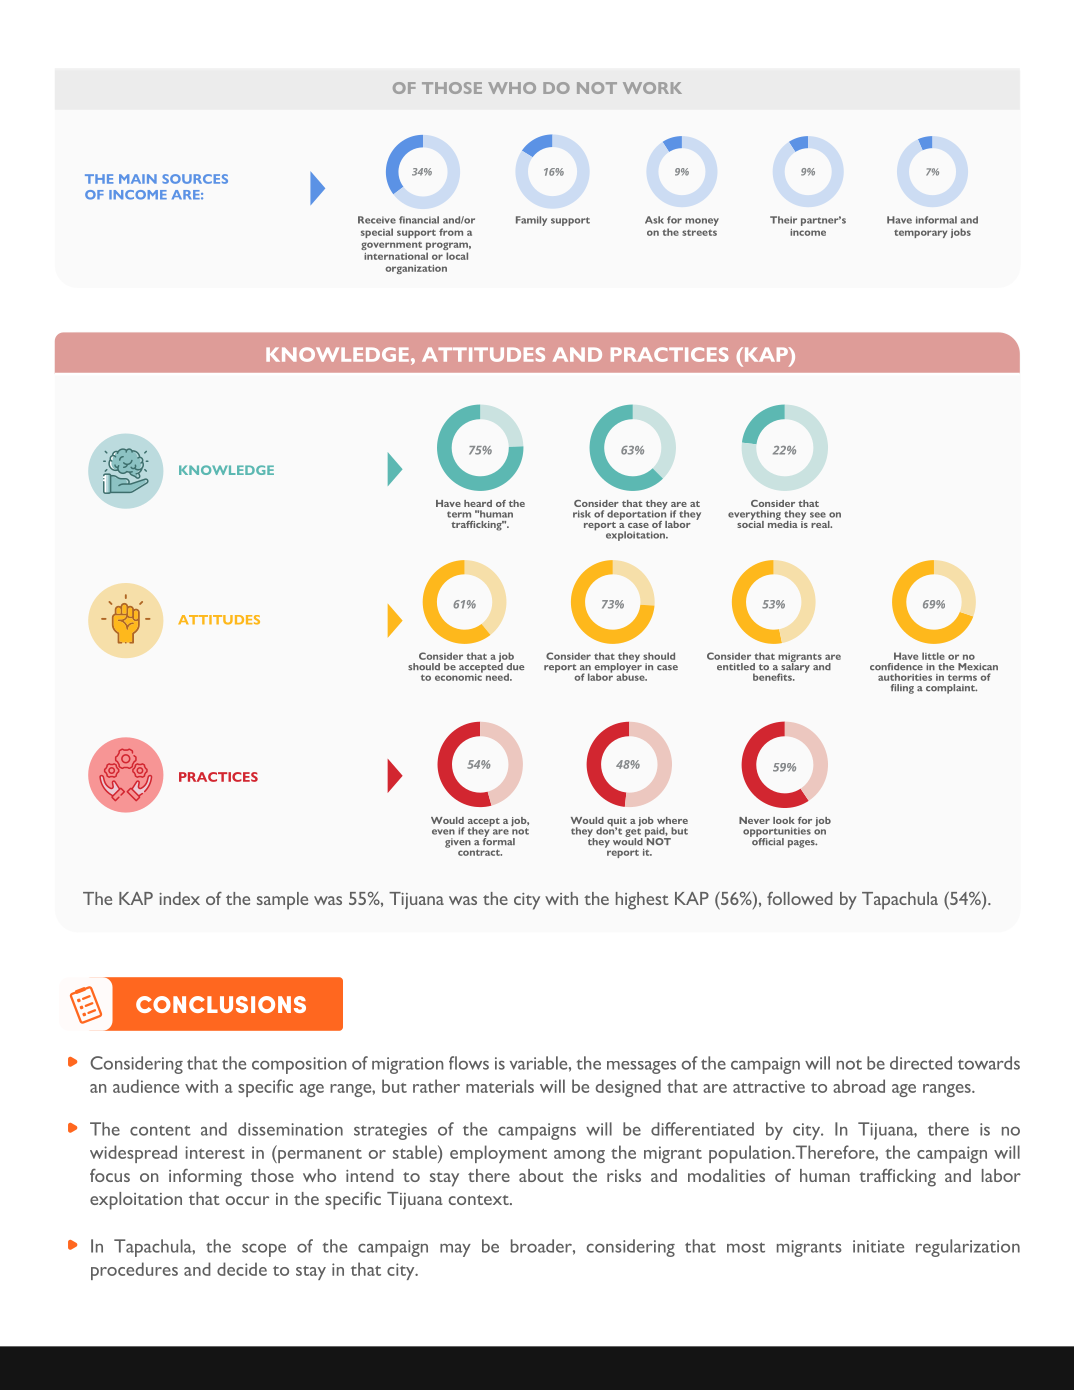 The height and width of the screenshot is (1390, 1074). What do you see at coordinates (878, 1246) in the screenshot?
I see `initiate` at bounding box center [878, 1246].
